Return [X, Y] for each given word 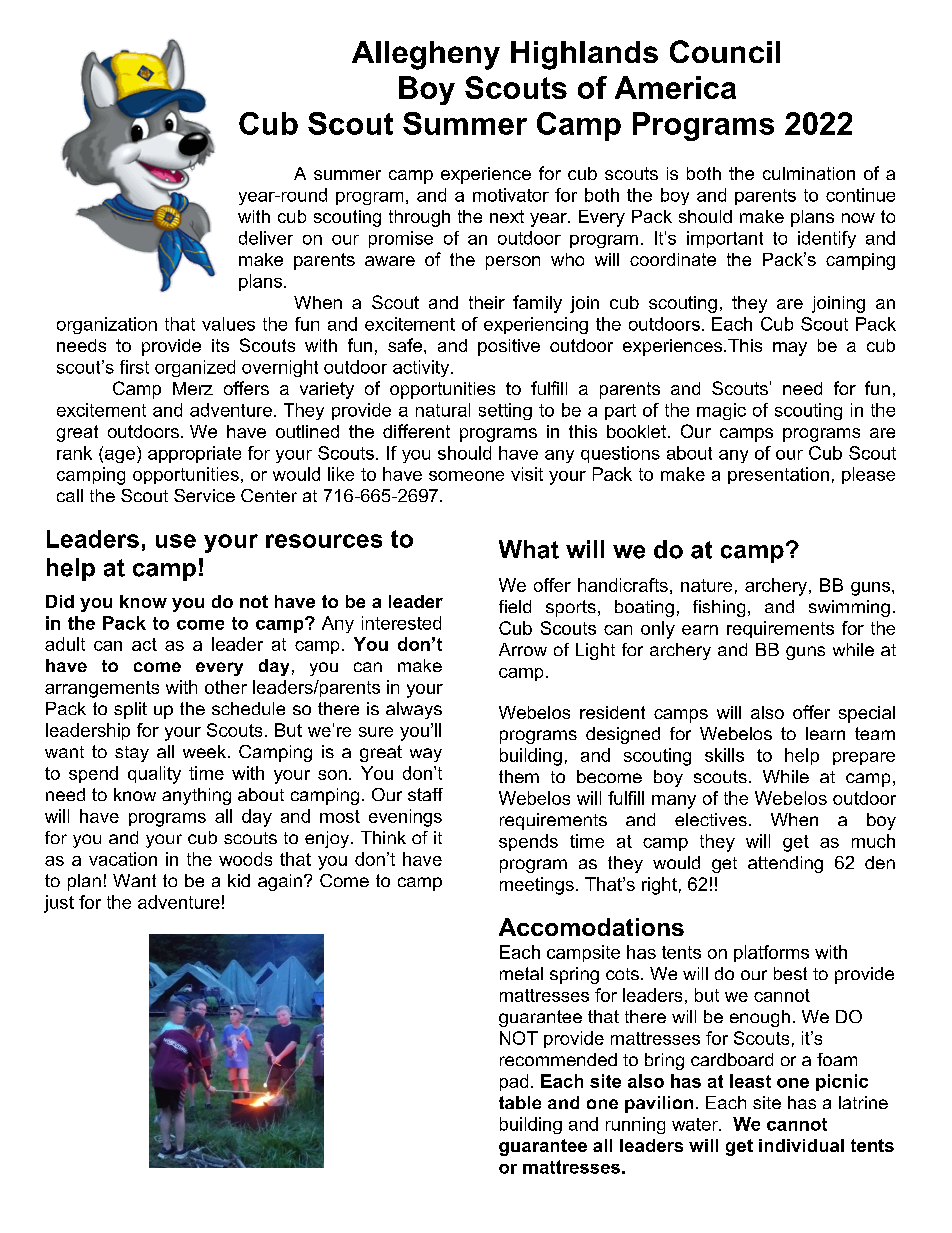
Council [725, 51]
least [750, 1081]
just [59, 904]
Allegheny [426, 55]
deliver [266, 238]
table [520, 1102]
